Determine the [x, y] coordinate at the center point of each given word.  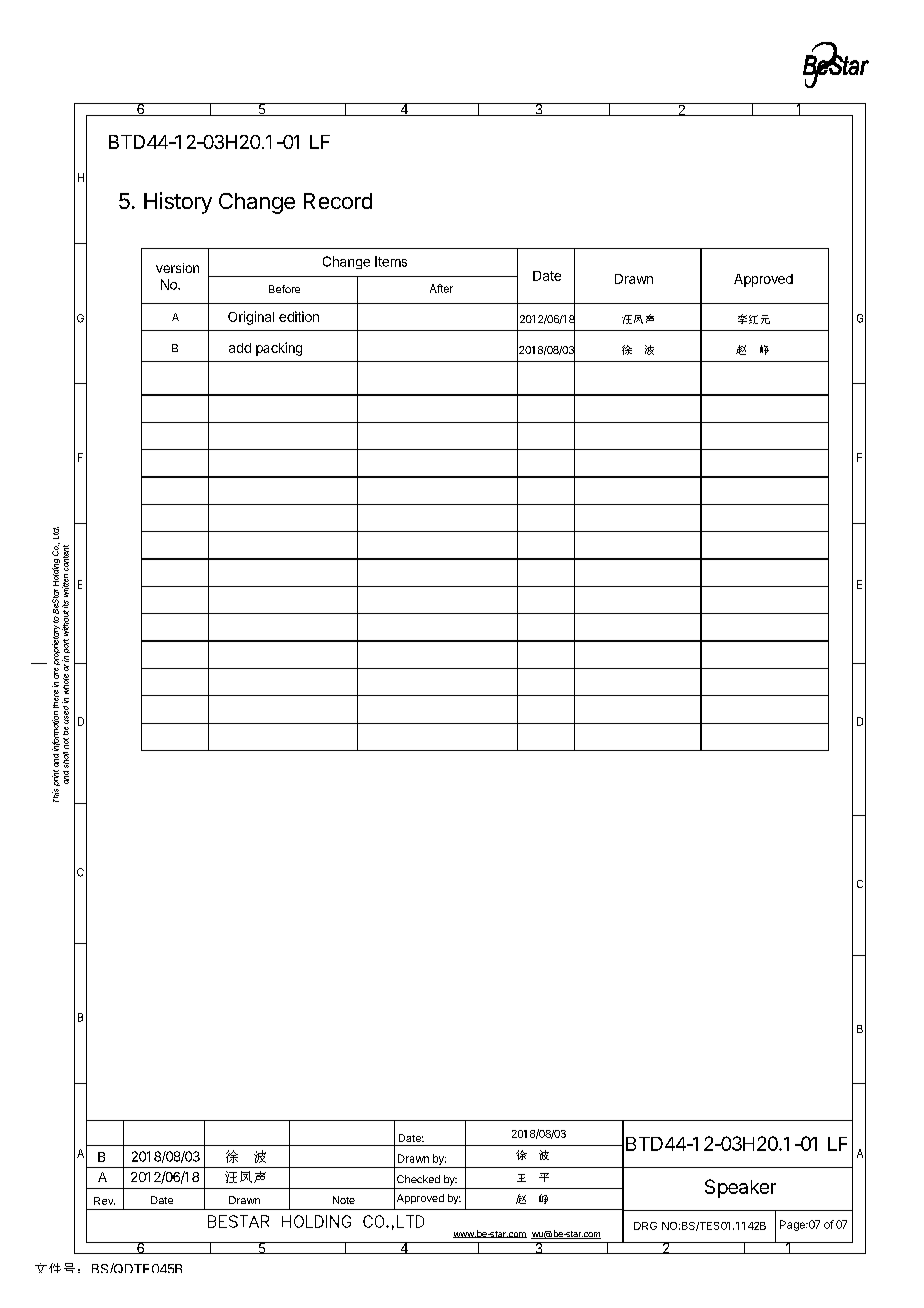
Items [391, 261]
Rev [104, 1201]
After [441, 288]
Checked [418, 1179]
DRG [645, 1226]
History [178, 203]
